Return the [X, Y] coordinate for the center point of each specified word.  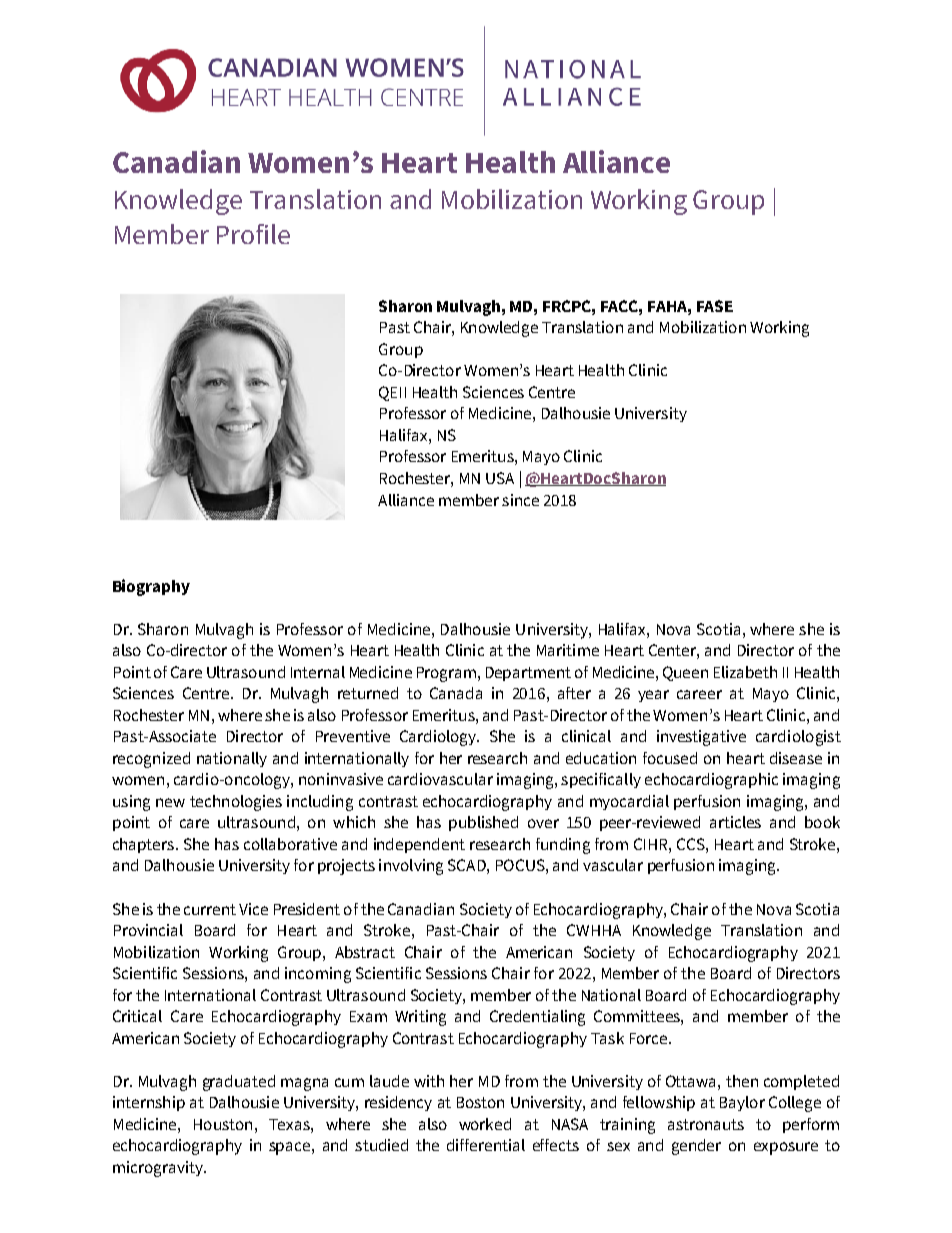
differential [486, 1145]
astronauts [706, 1124]
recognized [151, 760]
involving [411, 867]
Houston [223, 1124]
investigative [701, 738]
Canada [456, 693]
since [520, 500]
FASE [715, 306]
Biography [151, 587]
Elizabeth [745, 672]
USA [500, 478]
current [210, 909]
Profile [253, 234]
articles [735, 822]
